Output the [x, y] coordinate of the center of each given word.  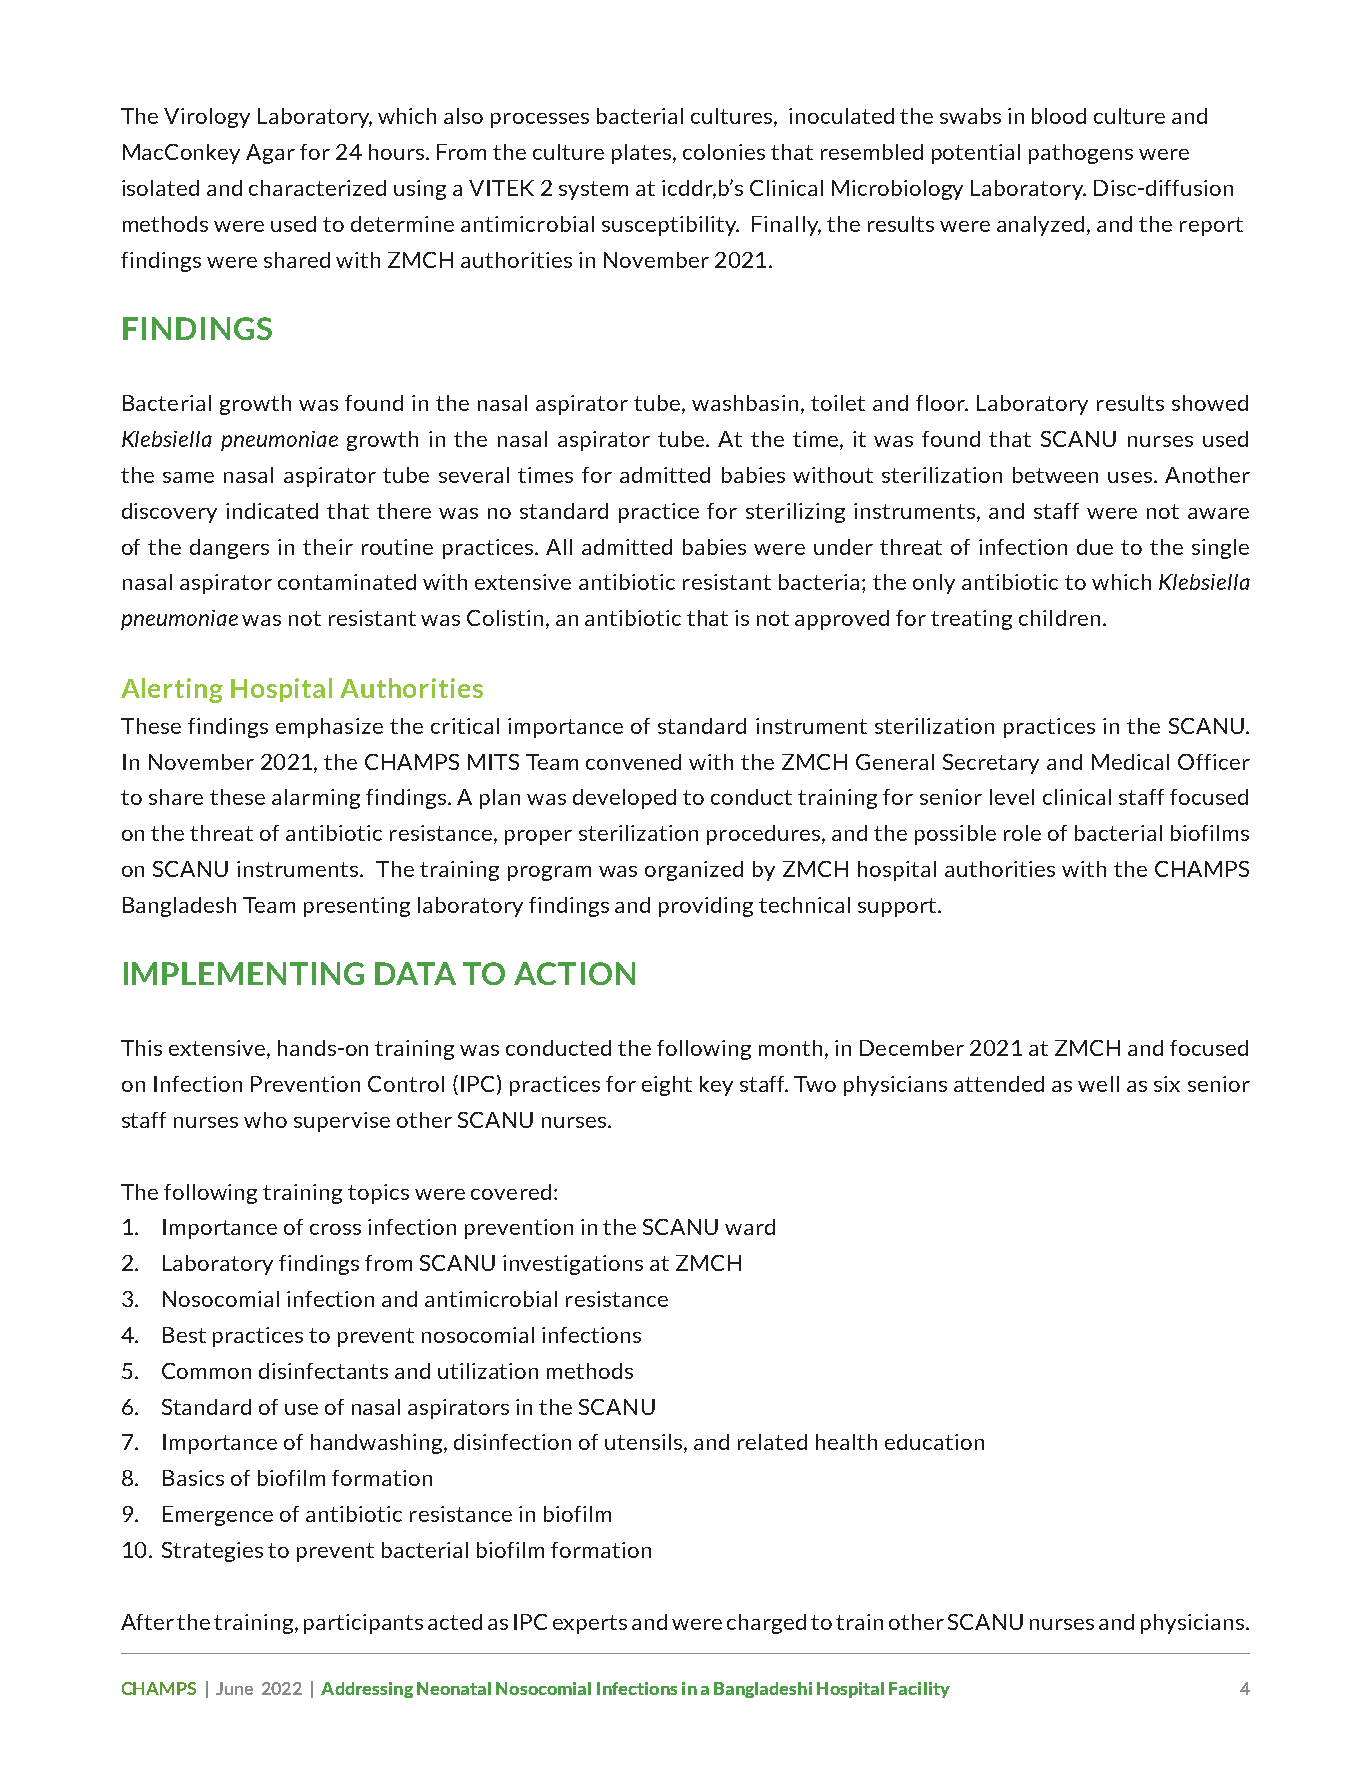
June [234, 1688]
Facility [919, 1690]
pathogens [1081, 154]
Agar [270, 154]
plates [641, 154]
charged [766, 1624]
